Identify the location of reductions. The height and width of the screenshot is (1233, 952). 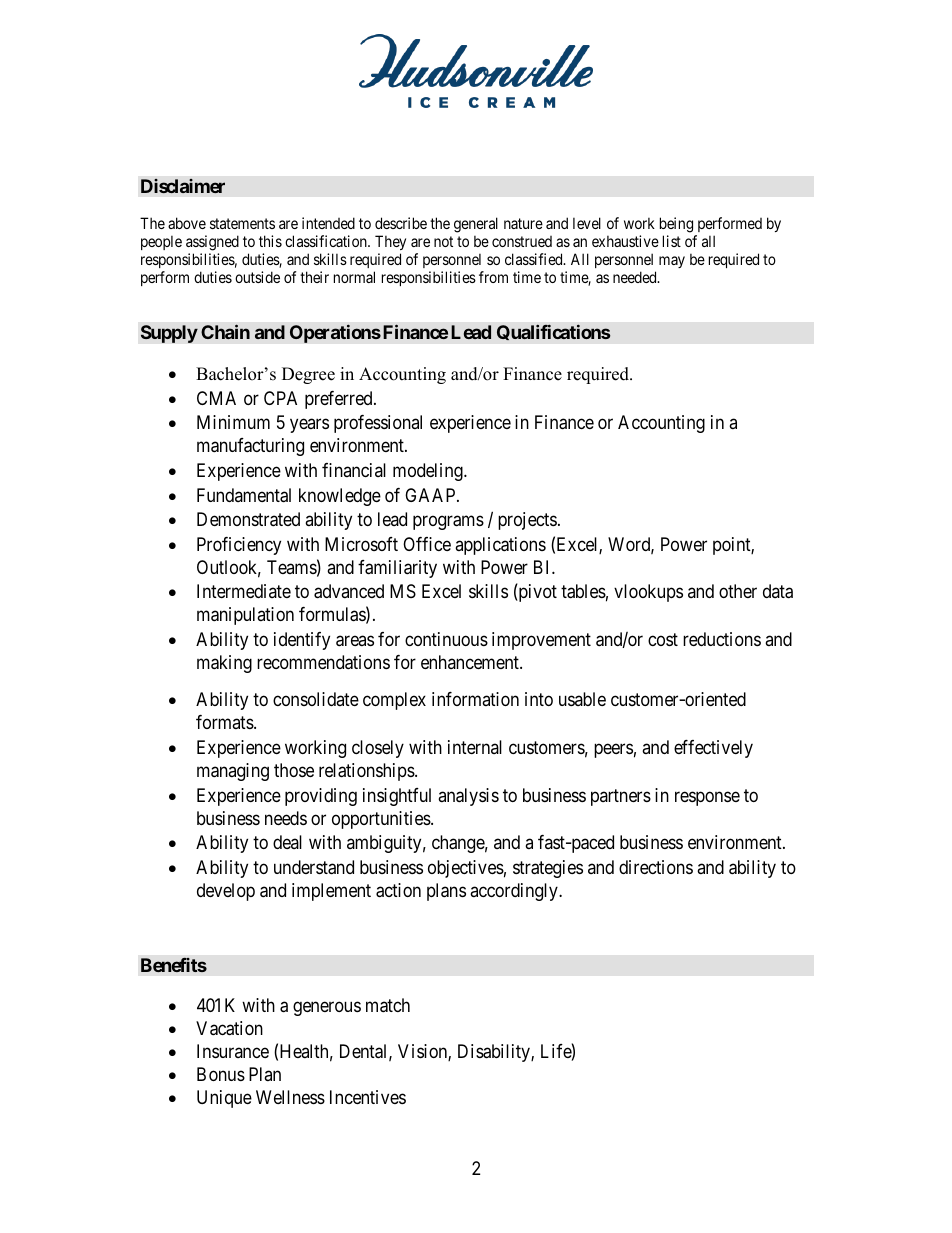
(722, 639).
